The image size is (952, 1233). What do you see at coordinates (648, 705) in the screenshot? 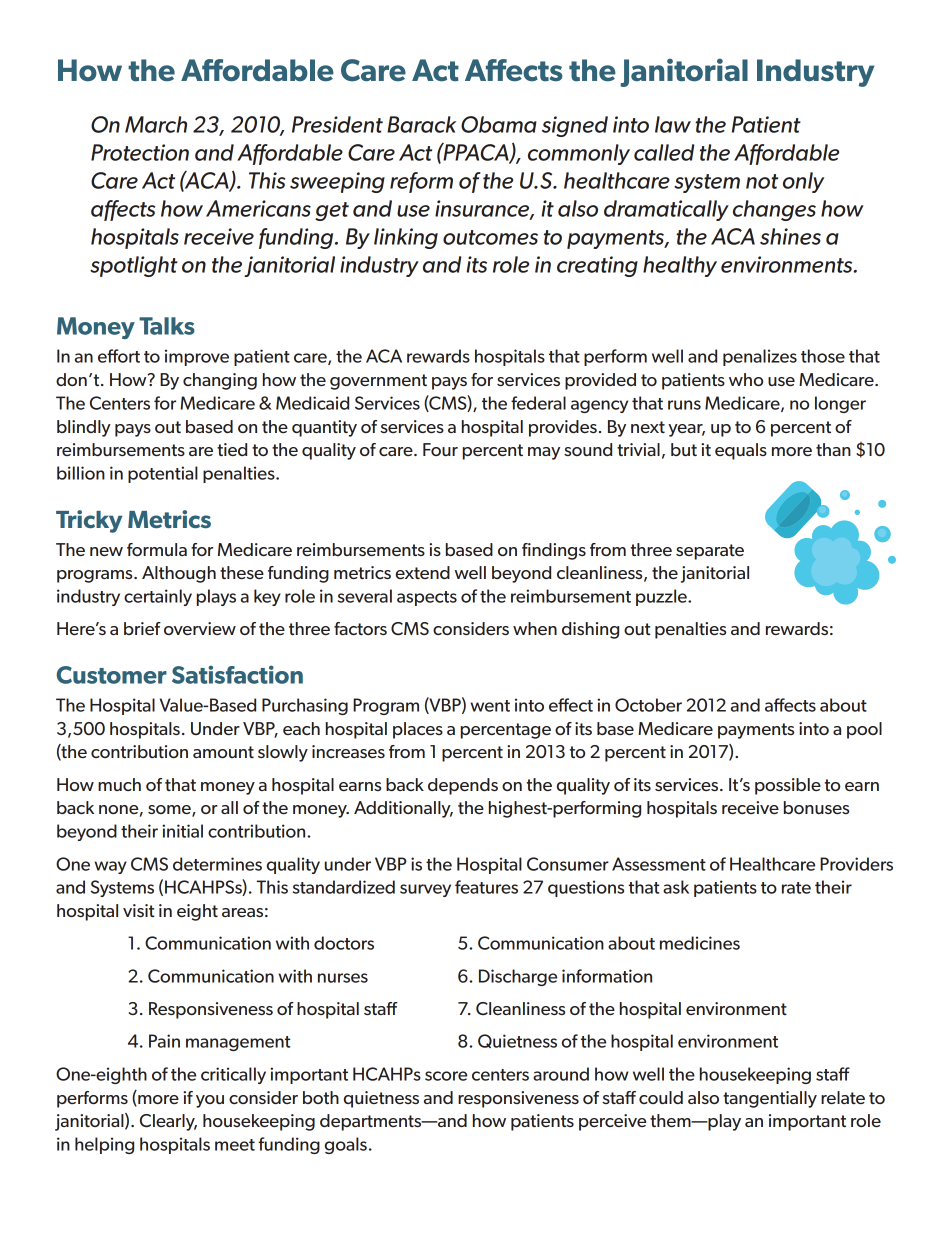
I see `October` at bounding box center [648, 705].
